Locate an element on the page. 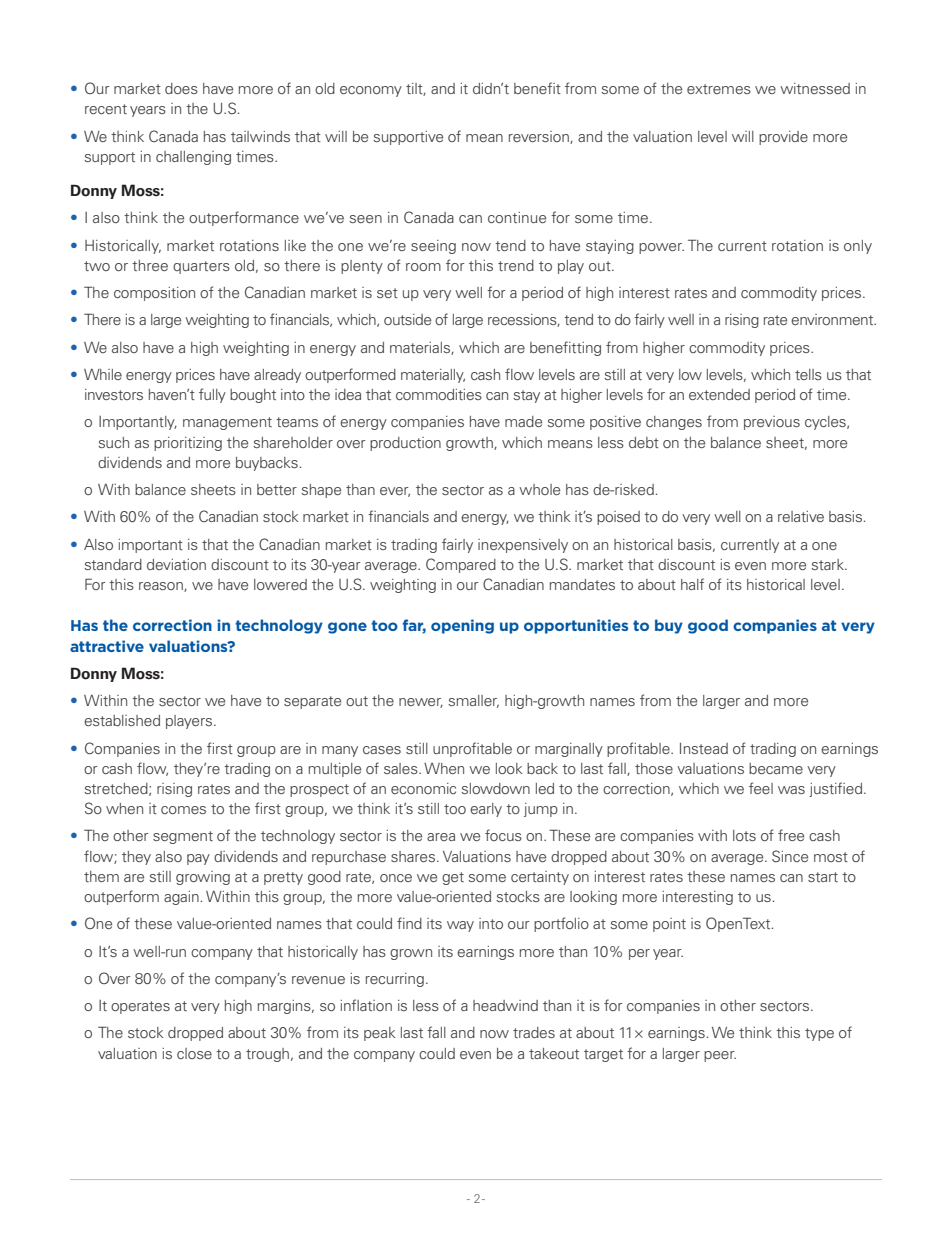 Image resolution: width=952 pixels, height=1233 pixels. deviation is located at coordinates (176, 564).
